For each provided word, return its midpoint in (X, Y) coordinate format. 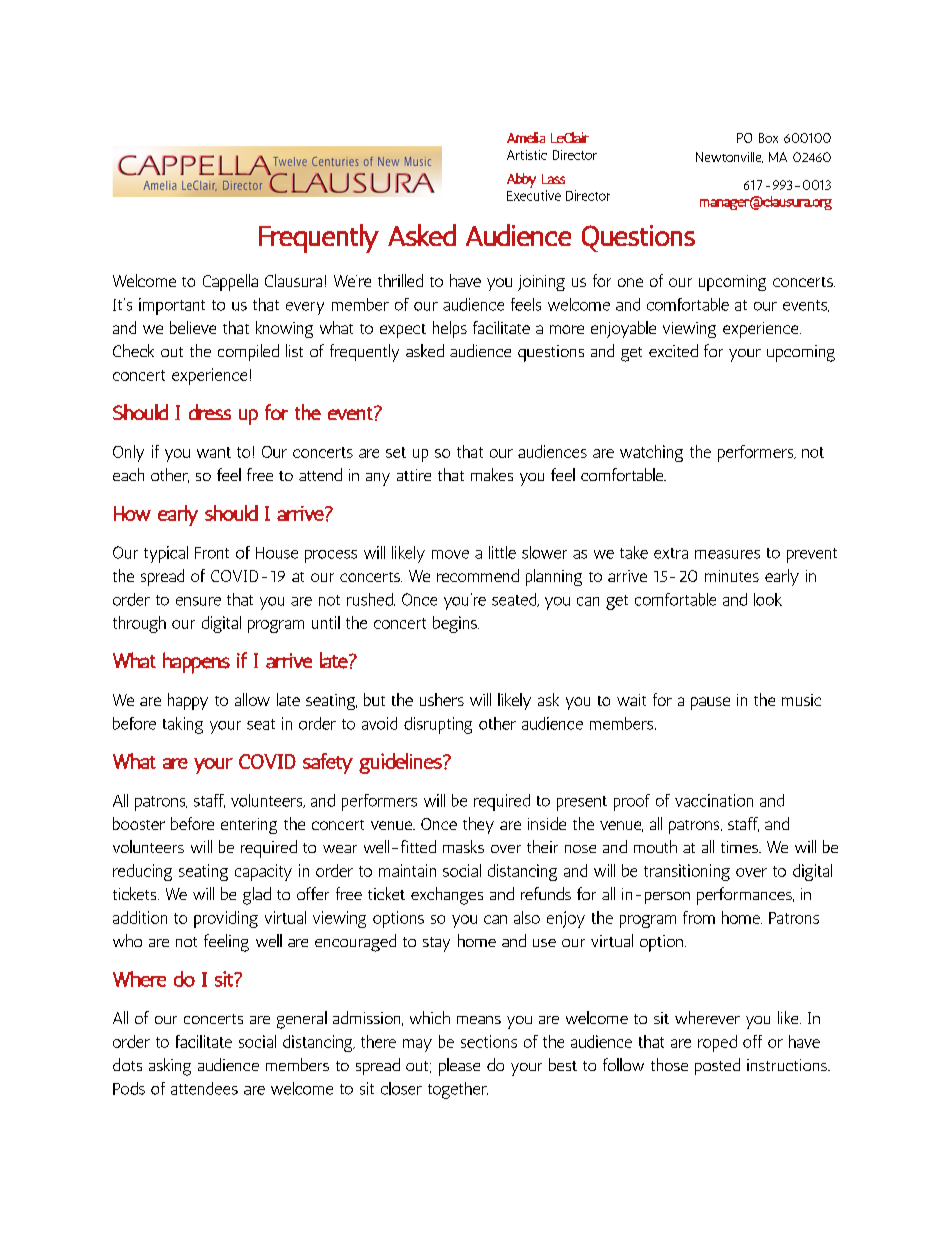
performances (745, 896)
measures (727, 554)
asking (170, 1067)
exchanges (447, 896)
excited (673, 350)
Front (212, 553)
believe (193, 327)
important (172, 306)
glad (257, 896)
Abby (521, 180)
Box (768, 138)
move (450, 554)
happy (188, 701)
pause (710, 703)
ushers (442, 699)
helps (450, 329)
